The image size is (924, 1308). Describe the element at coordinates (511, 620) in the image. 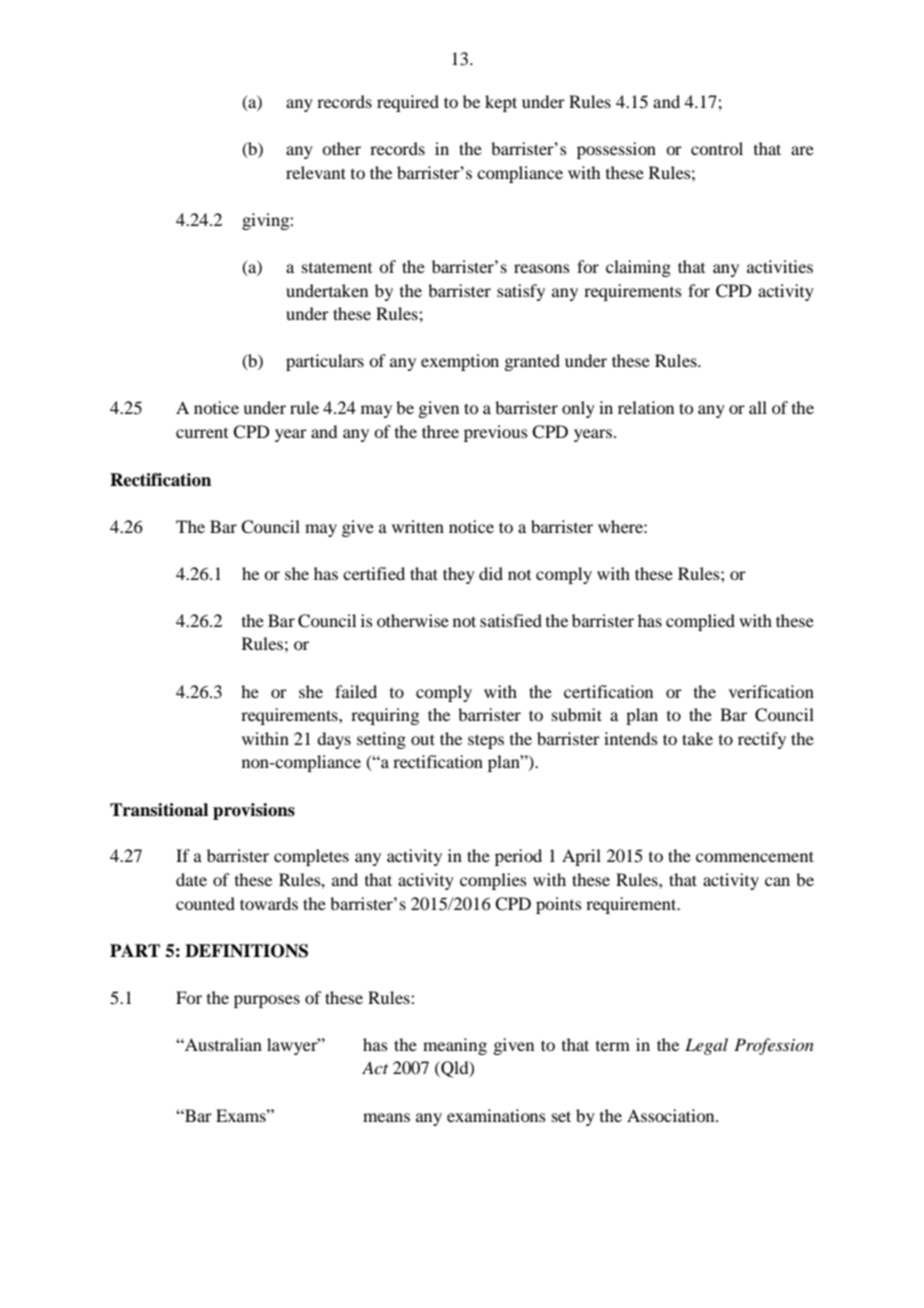

I see `satisfied` at that location.
